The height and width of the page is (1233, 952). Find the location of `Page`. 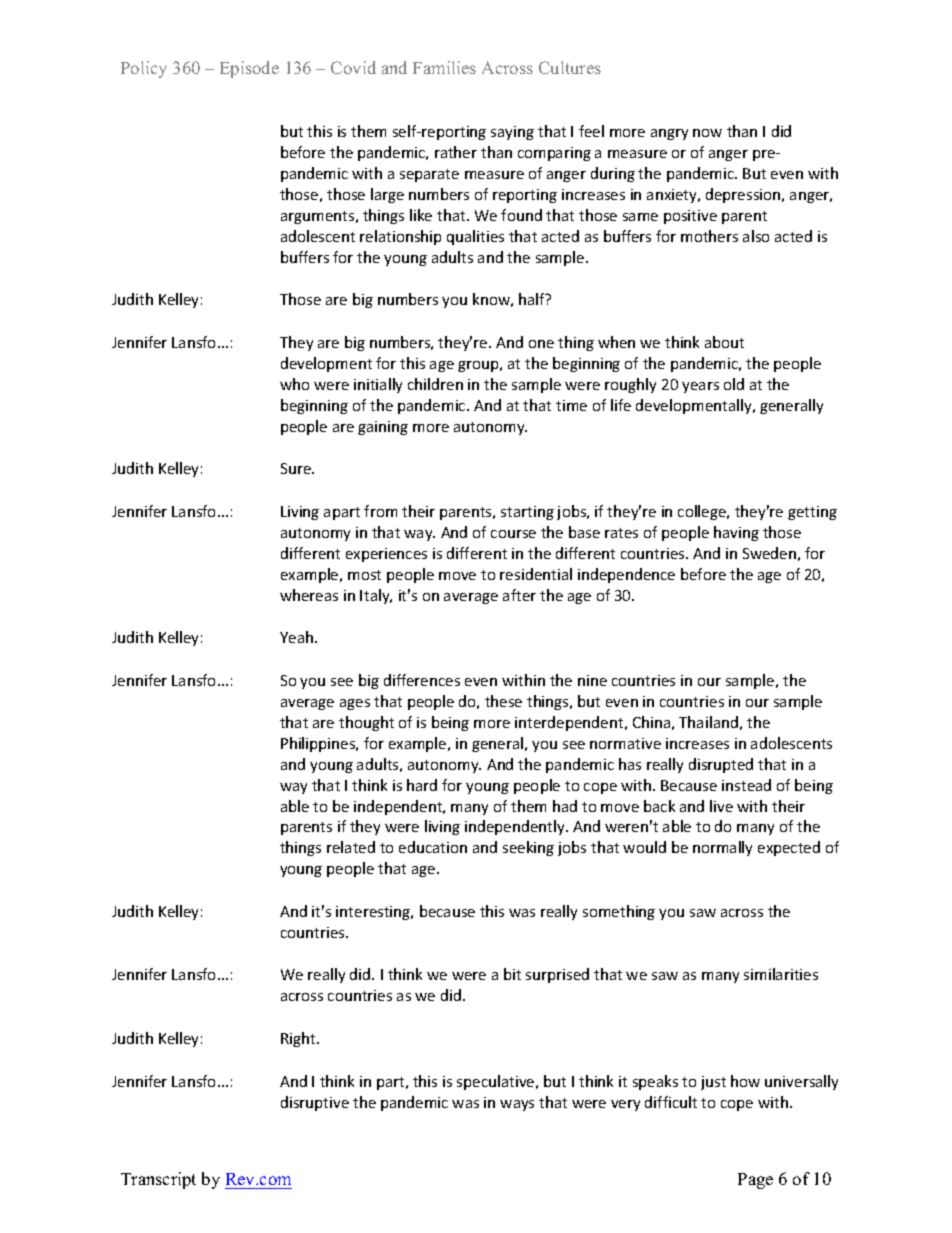

Page is located at coordinates (755, 1181).
